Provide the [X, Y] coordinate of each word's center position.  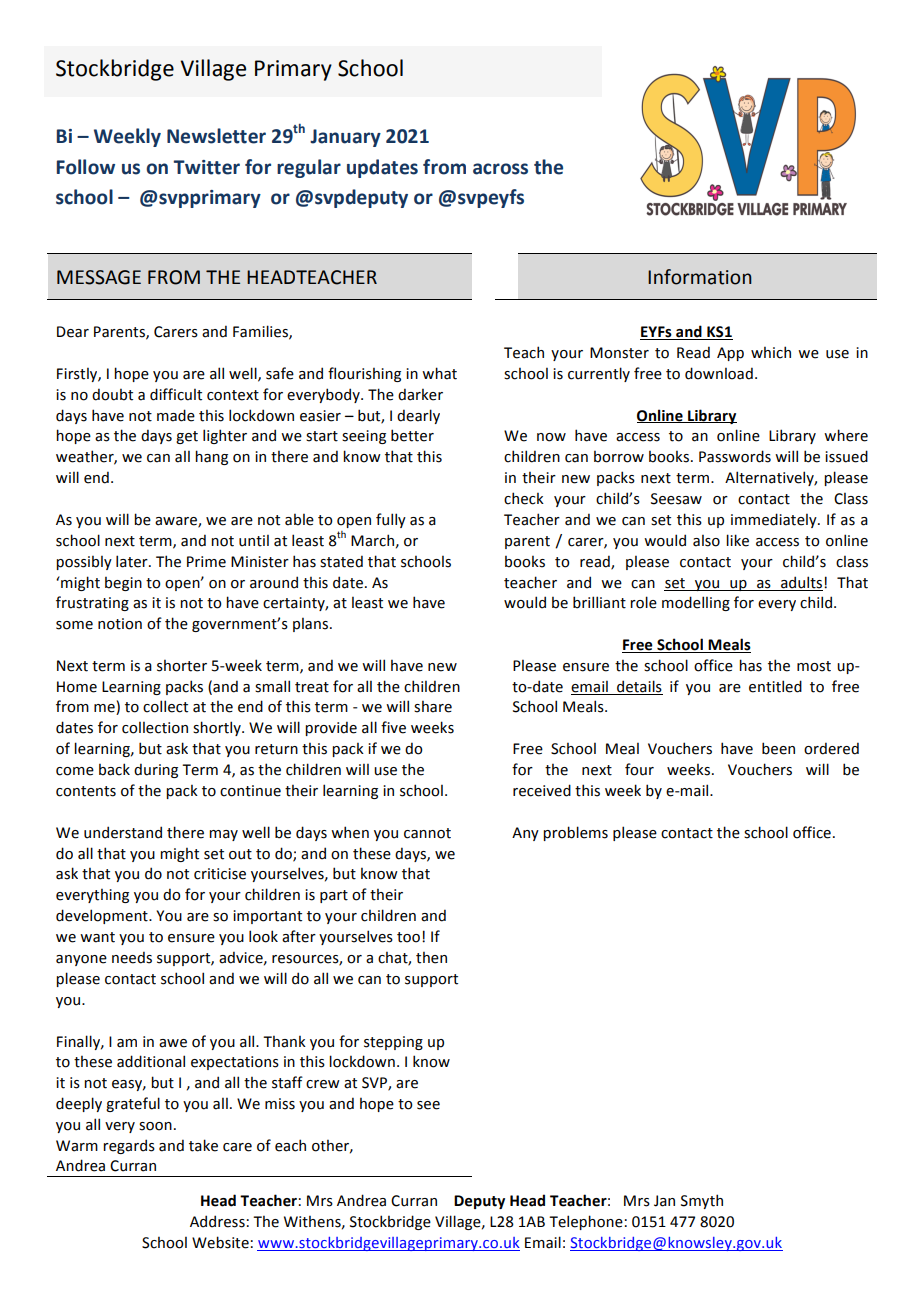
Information [700, 277]
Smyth [702, 1201]
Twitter [206, 167]
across [500, 169]
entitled [775, 686]
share [433, 706]
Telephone [586, 1222]
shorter [182, 665]
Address [217, 1221]
